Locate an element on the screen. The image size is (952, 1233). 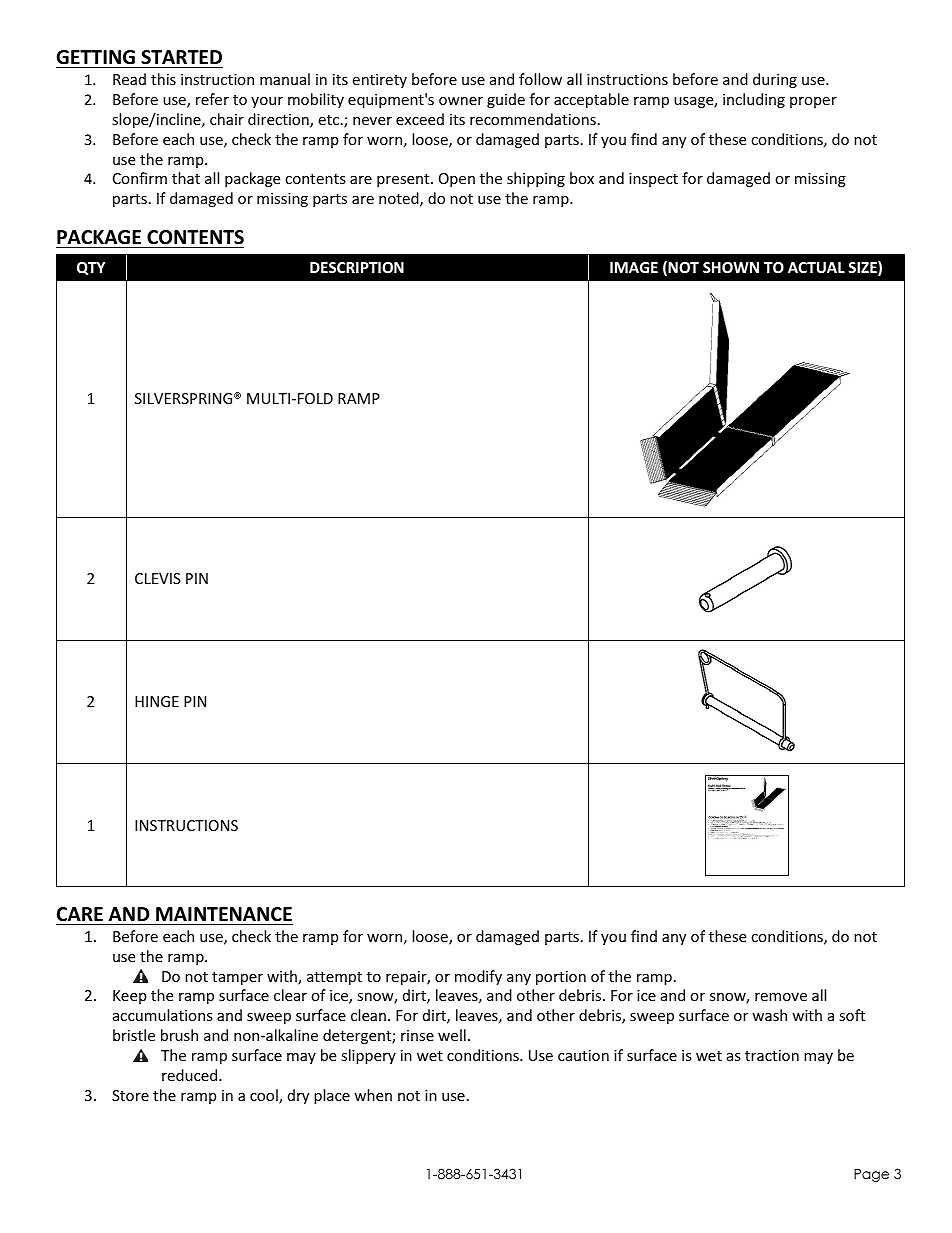
this is located at coordinates (163, 79).
